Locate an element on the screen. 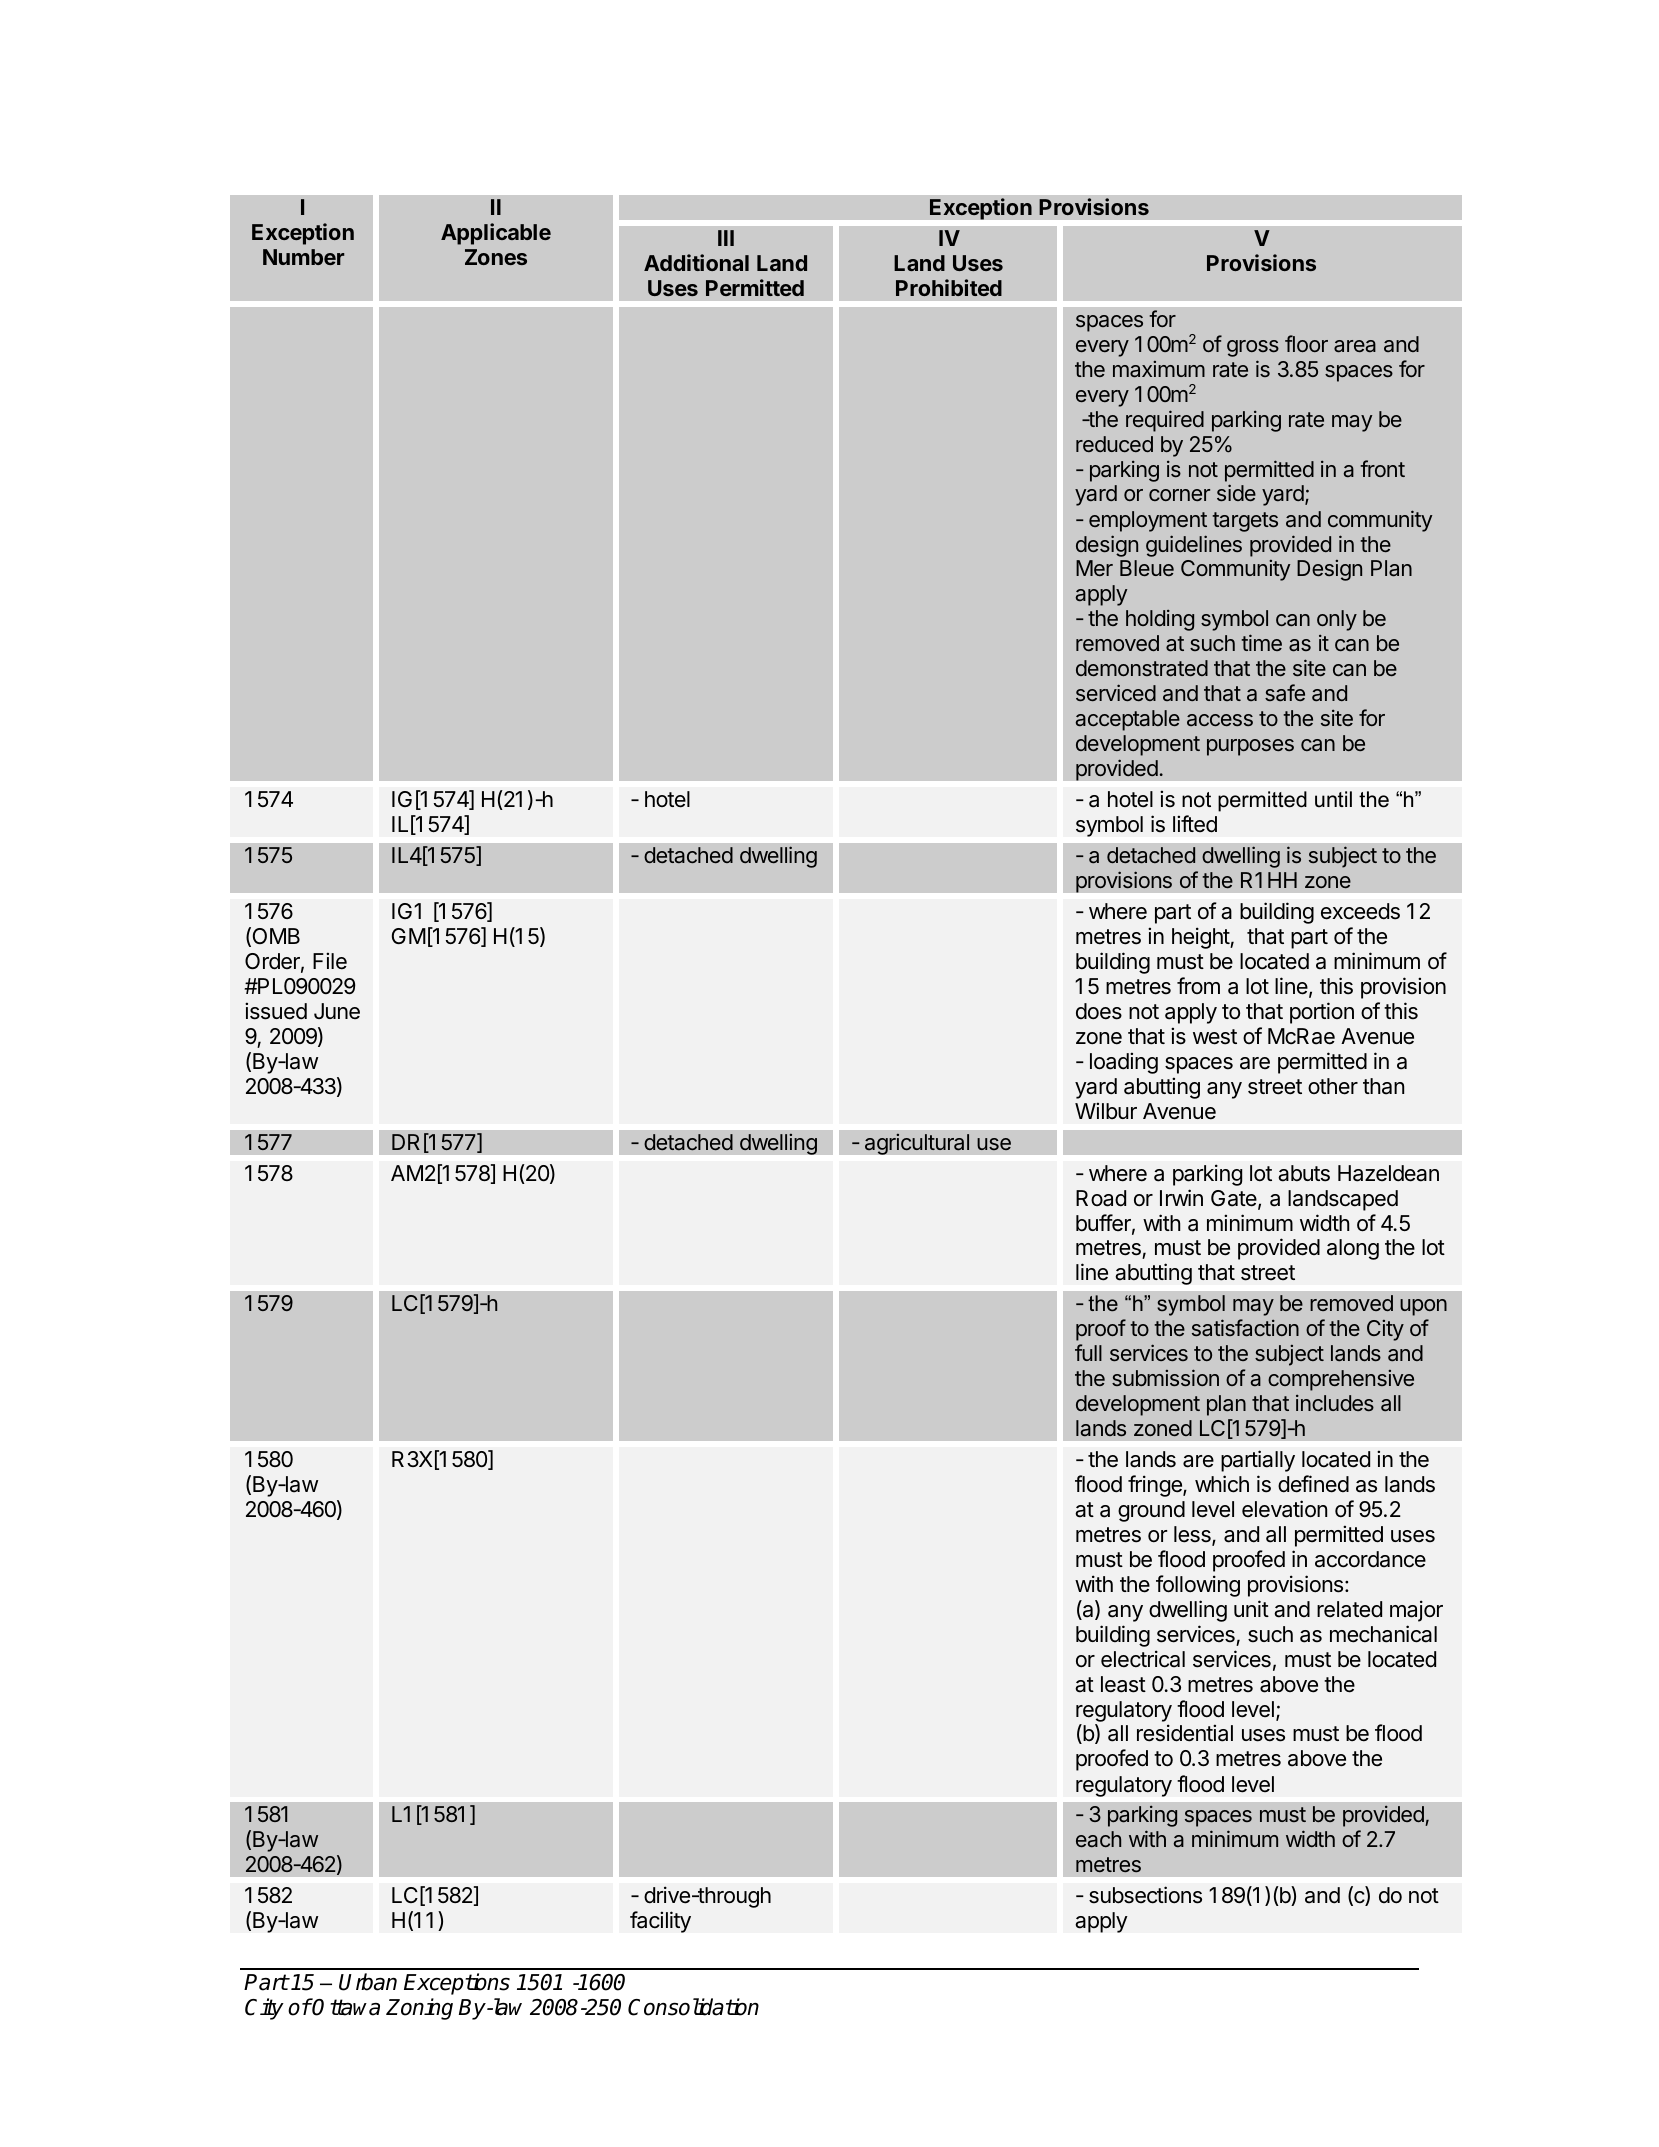  Applicable is located at coordinates (496, 234).
